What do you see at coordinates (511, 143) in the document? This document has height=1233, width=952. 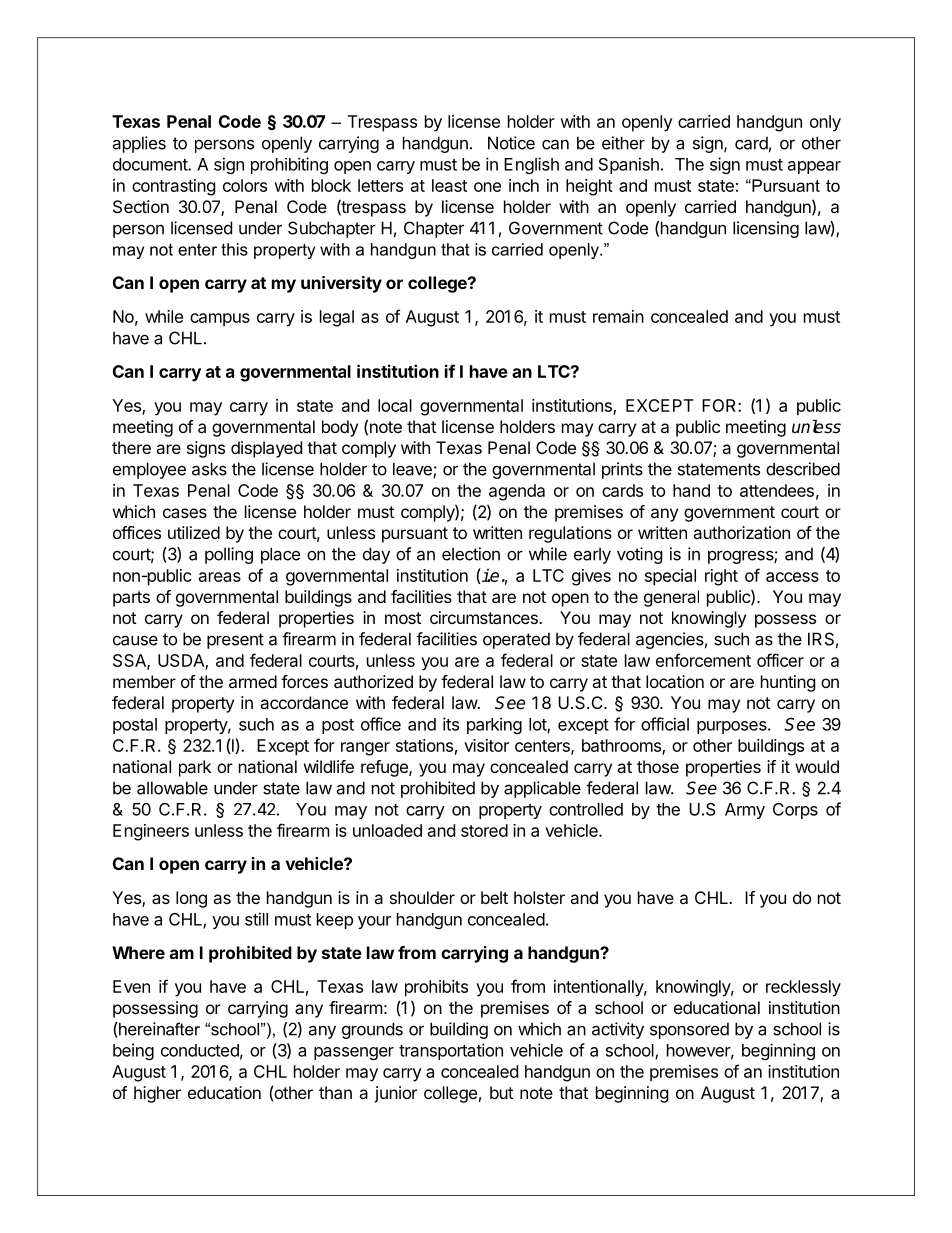 I see `Notice` at bounding box center [511, 143].
